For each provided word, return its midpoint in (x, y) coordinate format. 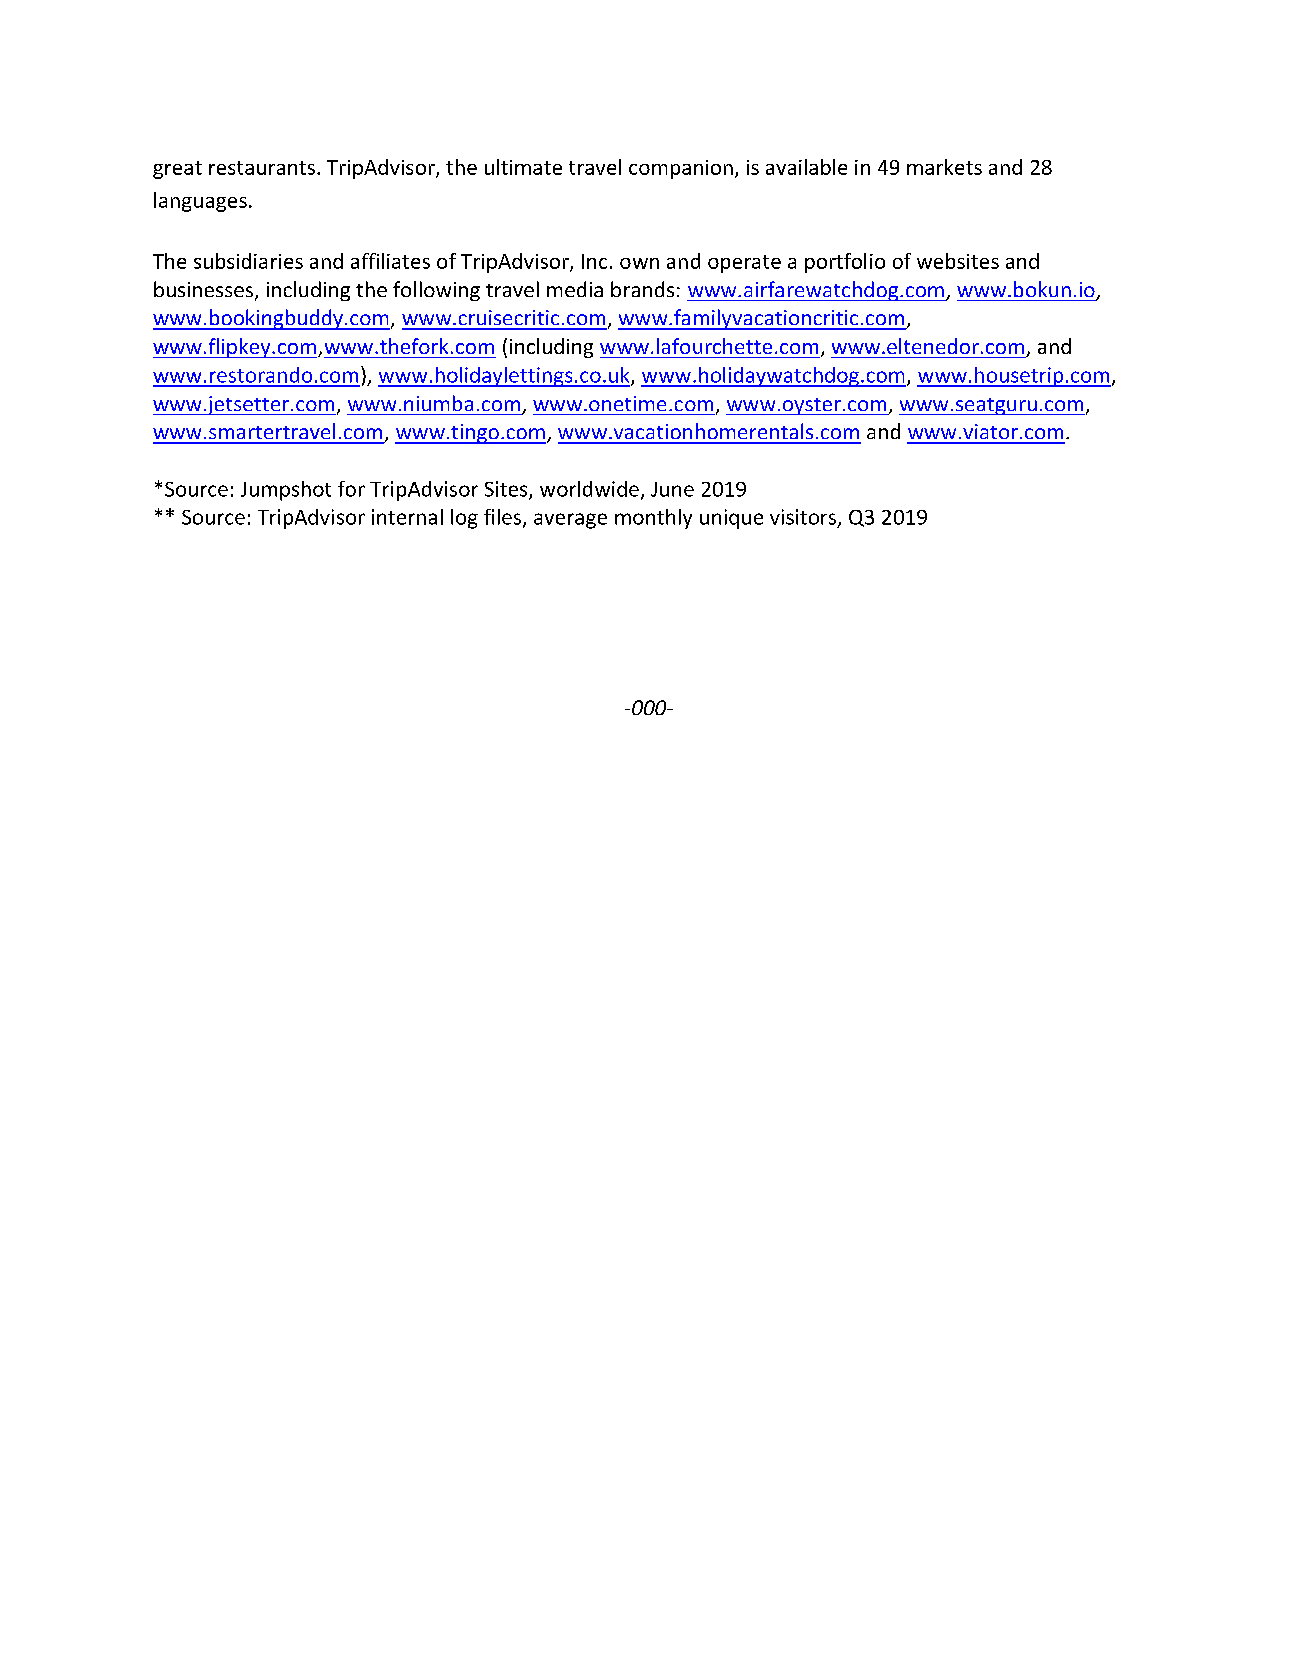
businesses (203, 289)
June (672, 489)
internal (407, 517)
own (639, 263)
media (575, 289)
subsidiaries (248, 261)
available (806, 167)
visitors (803, 517)
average (570, 521)
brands (642, 289)
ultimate (523, 167)
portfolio (845, 263)
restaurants (262, 168)
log (464, 519)
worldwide (589, 489)
